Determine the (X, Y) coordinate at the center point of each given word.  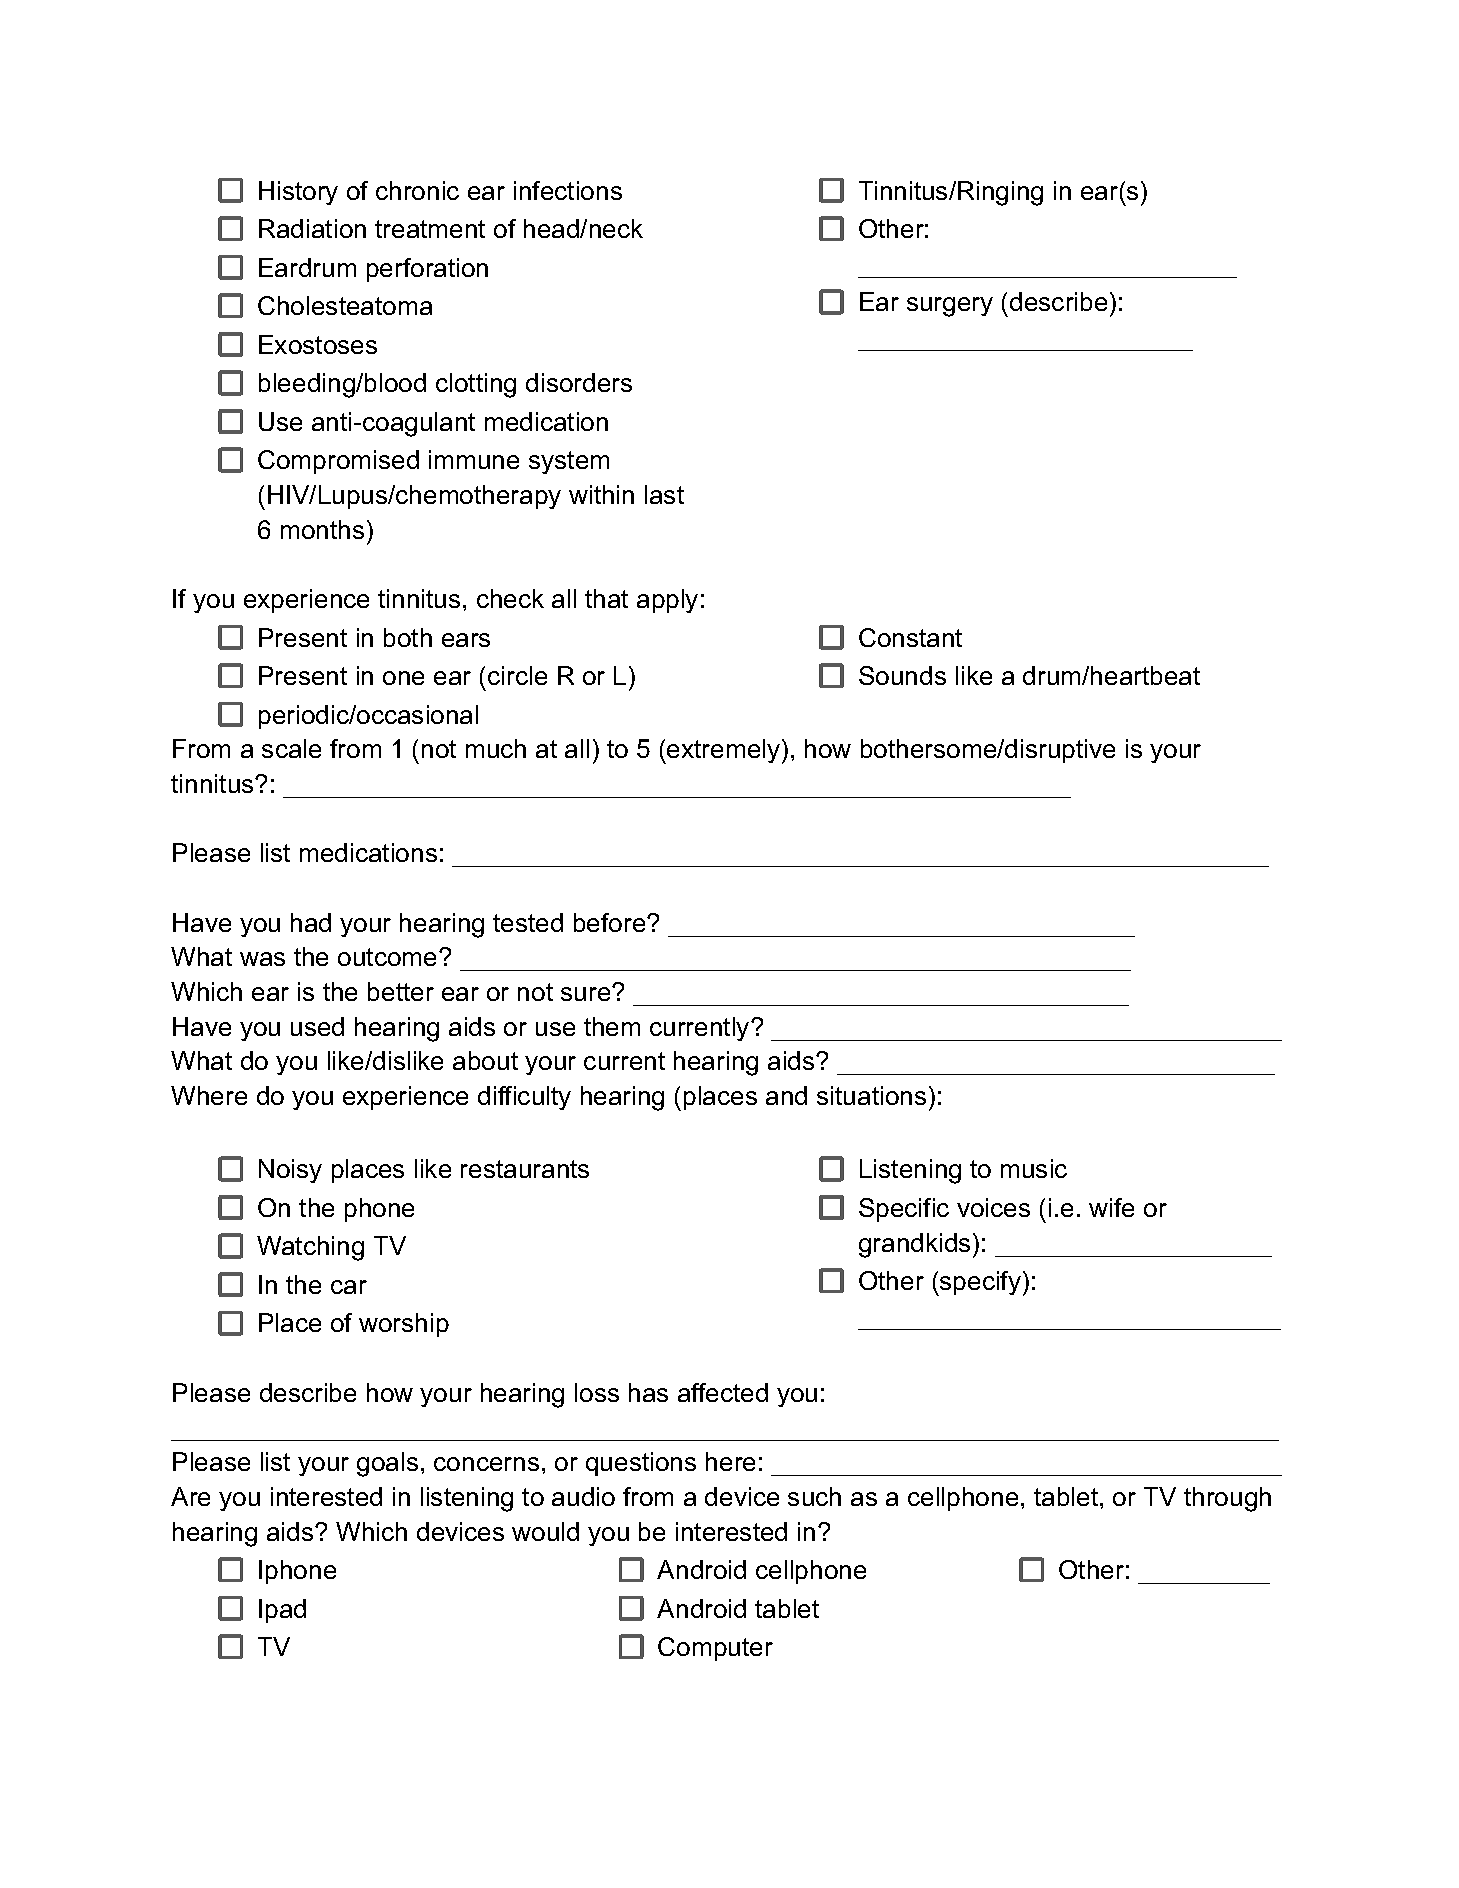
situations (871, 1095)
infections (568, 190)
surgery (950, 307)
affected (723, 1392)
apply (667, 601)
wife (1111, 1207)
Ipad (282, 1611)
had (311, 922)
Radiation (312, 228)
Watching (310, 1248)
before (611, 922)
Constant (910, 637)
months (322, 529)
